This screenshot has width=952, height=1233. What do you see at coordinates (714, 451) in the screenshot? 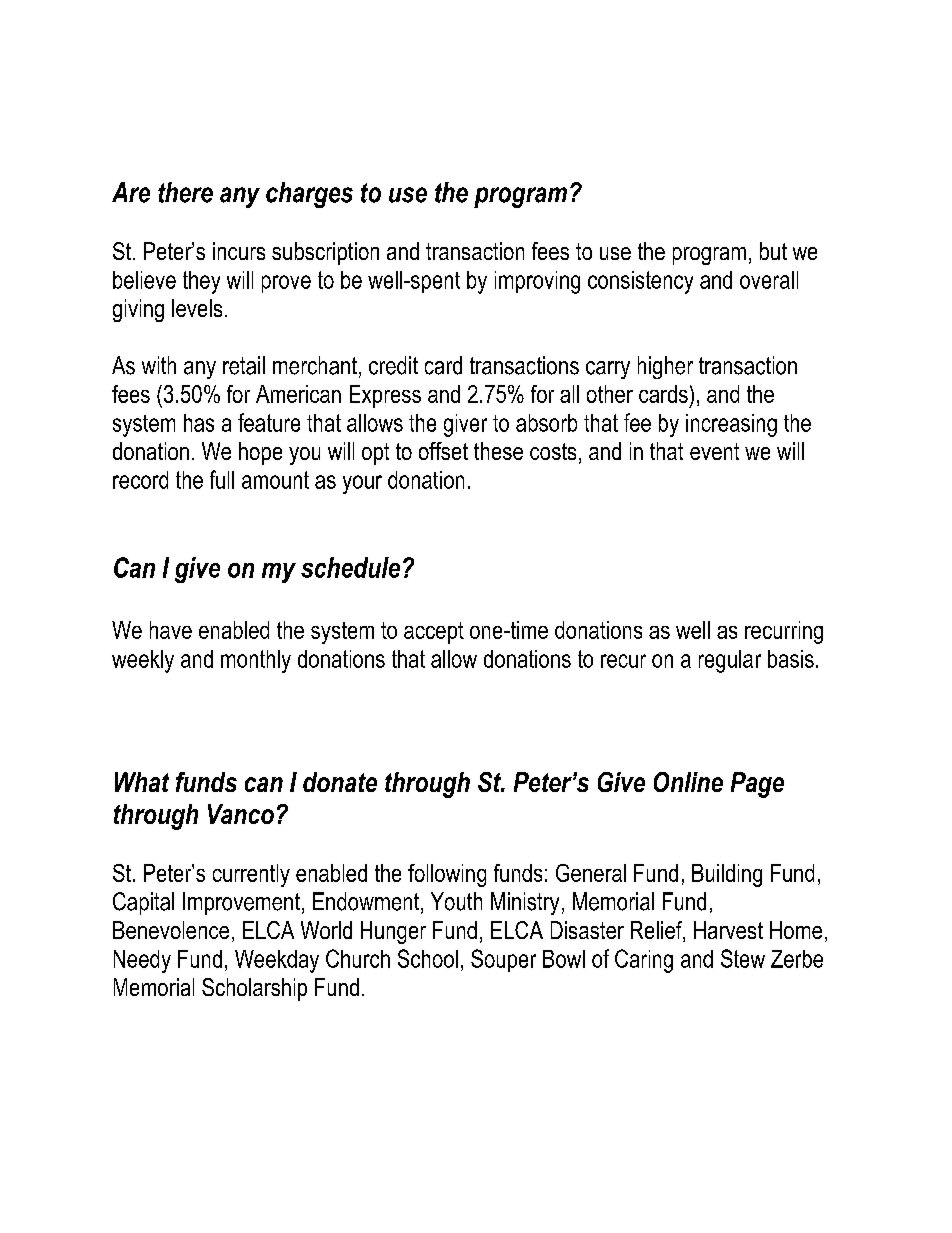
I see `event` at bounding box center [714, 451].
